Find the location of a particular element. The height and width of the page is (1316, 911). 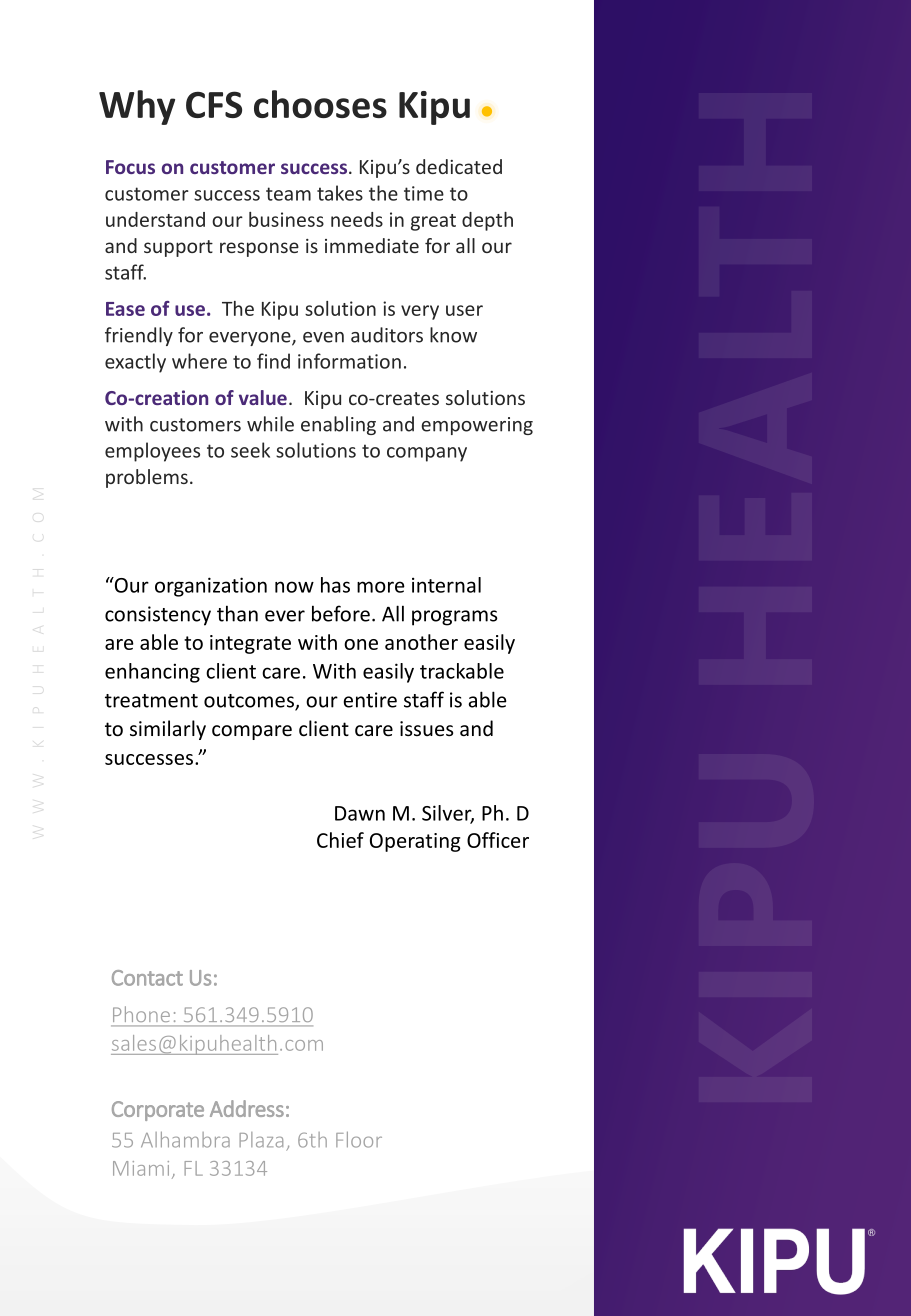

Alhambra is located at coordinates (185, 1140).
